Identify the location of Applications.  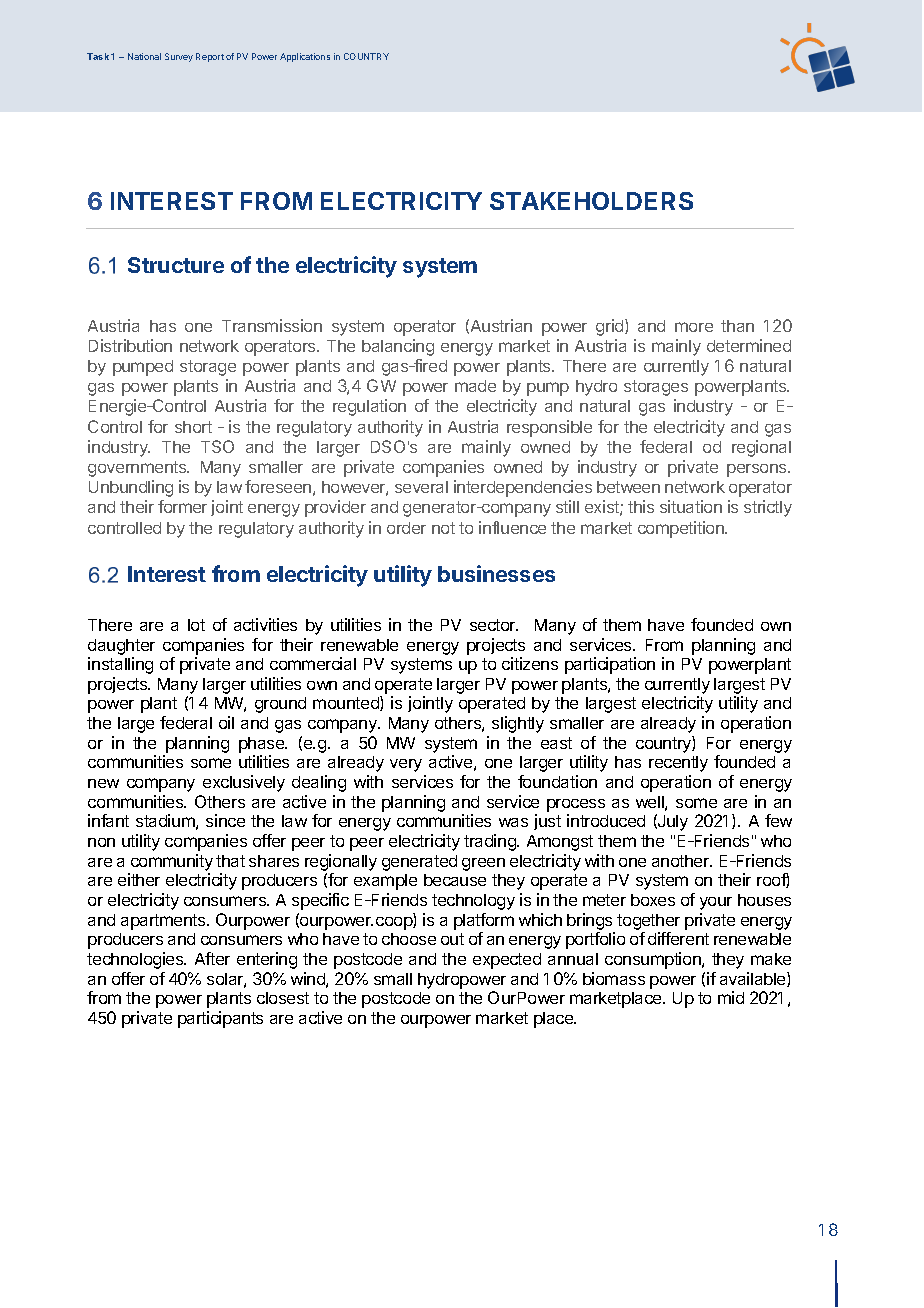
(305, 57).
